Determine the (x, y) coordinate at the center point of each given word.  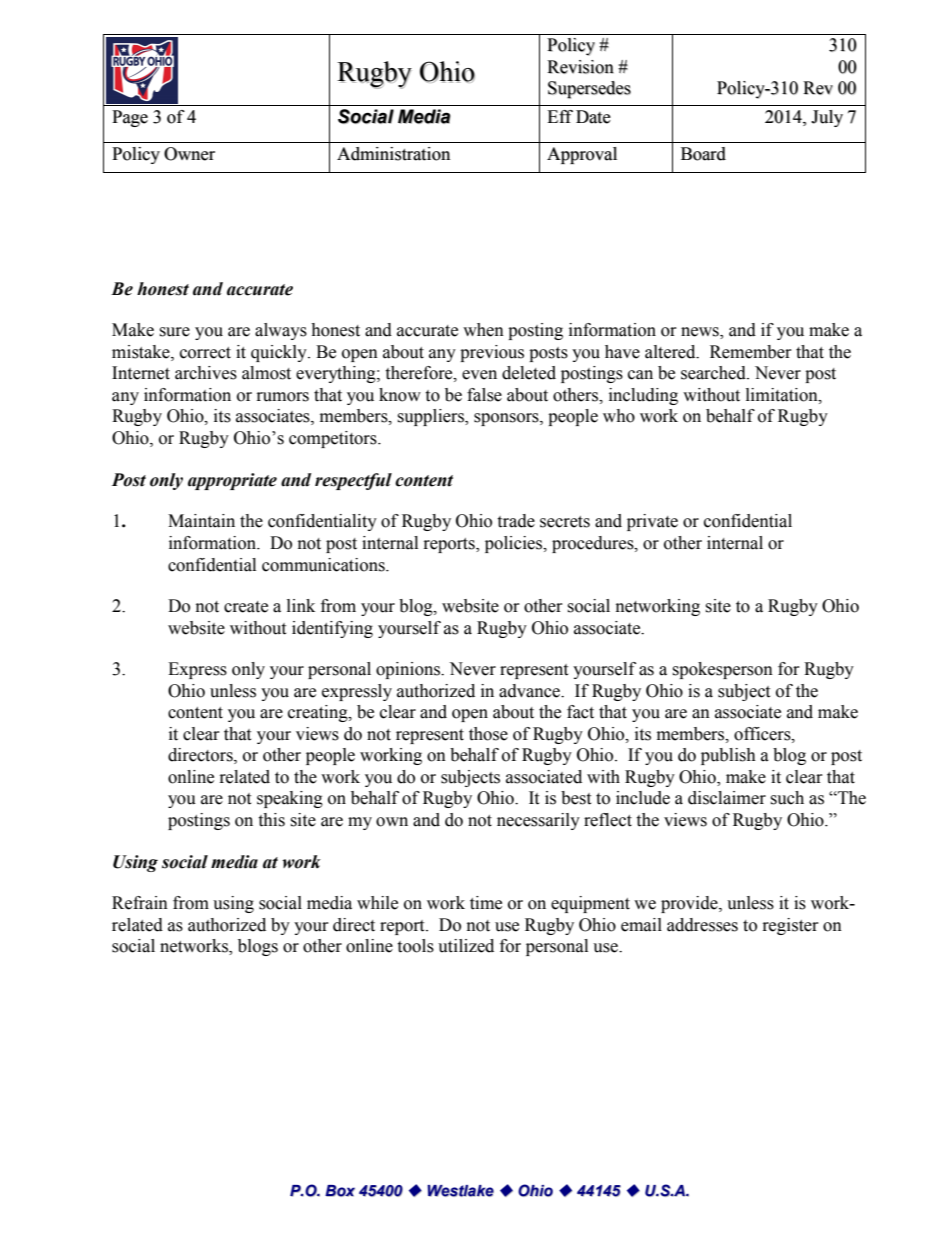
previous (492, 353)
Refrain (140, 903)
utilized (466, 946)
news (701, 333)
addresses (702, 925)
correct (205, 353)
